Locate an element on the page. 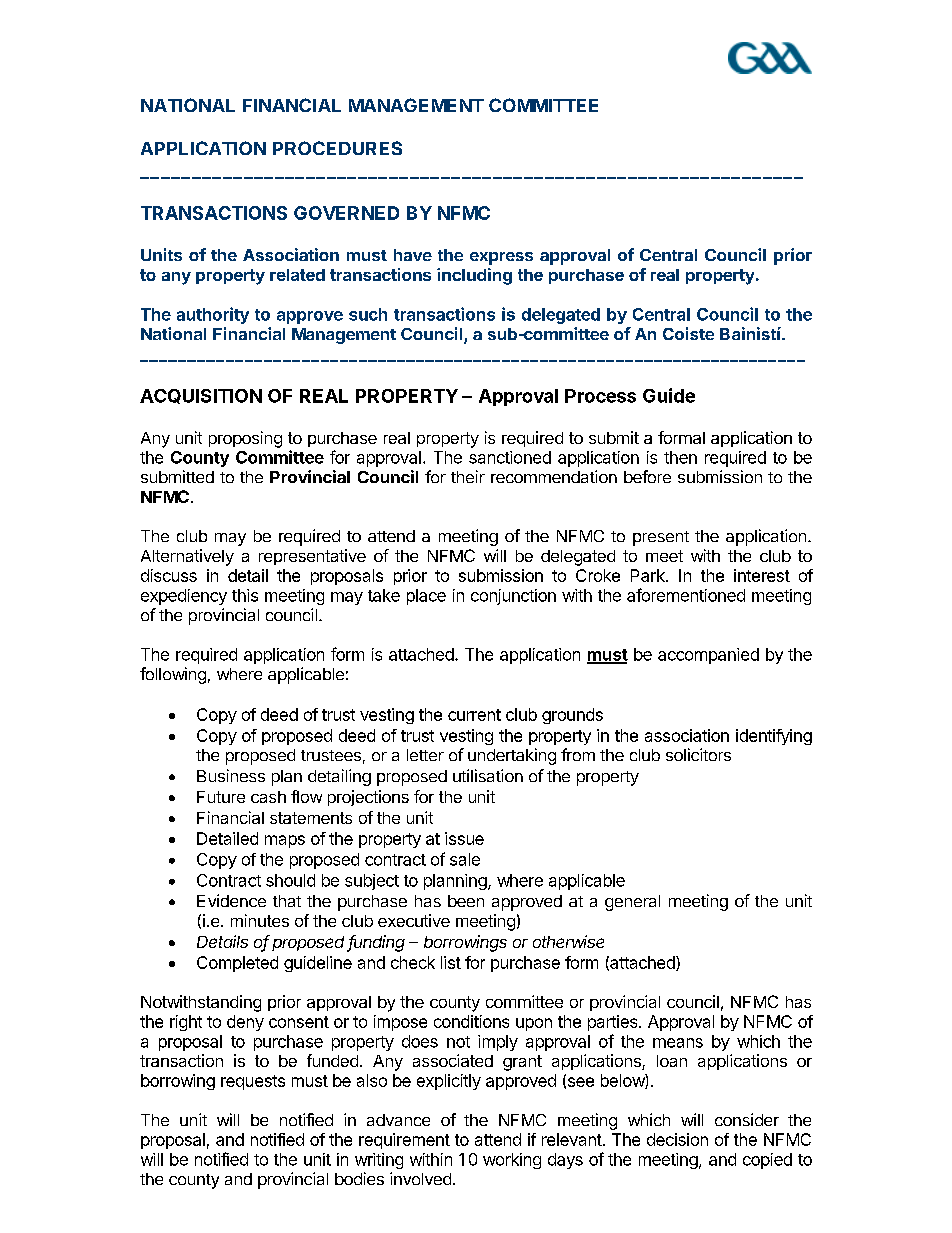 This image has width=952, height=1233. express is located at coordinates (501, 258).
